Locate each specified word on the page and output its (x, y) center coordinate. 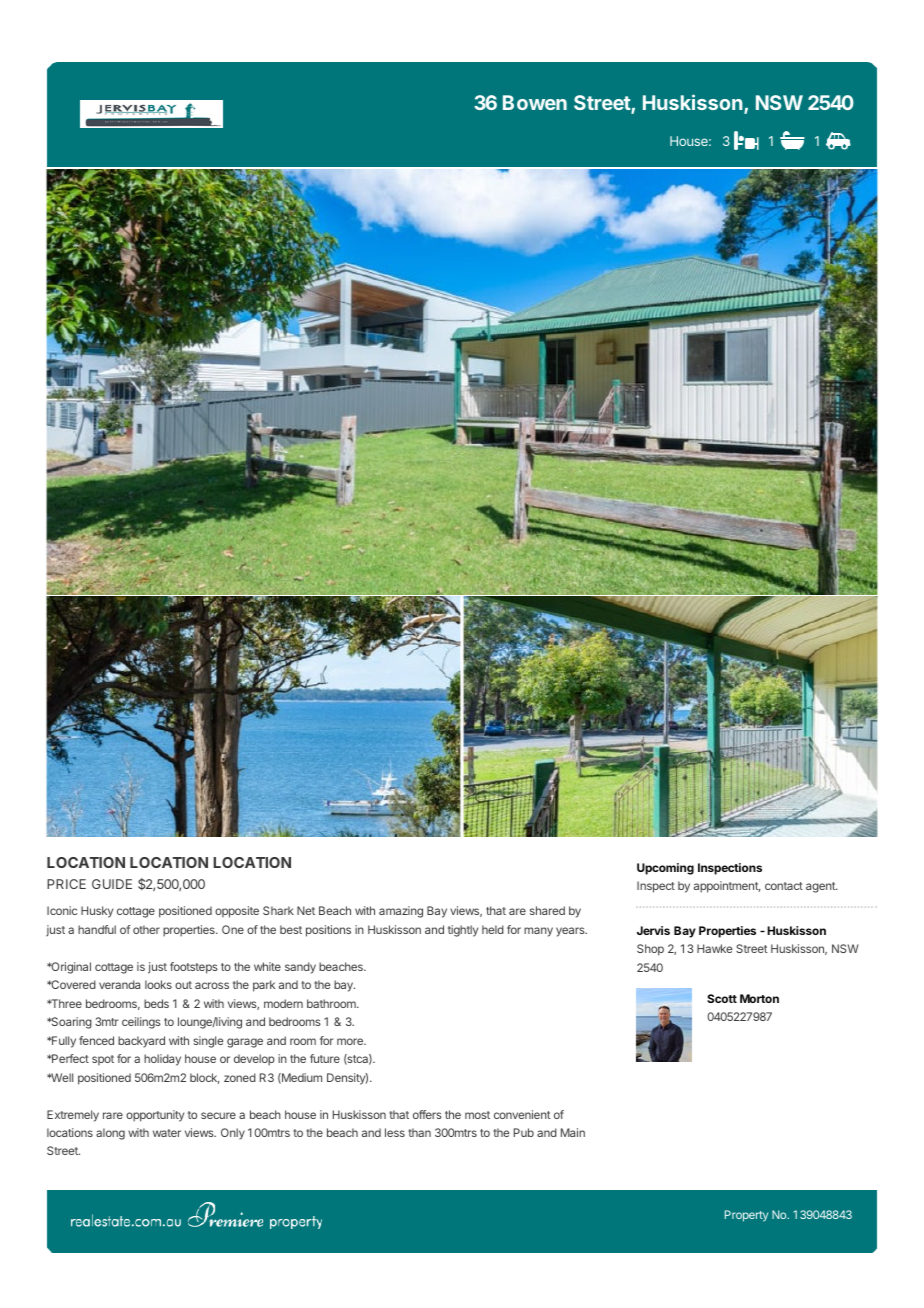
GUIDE (112, 884)
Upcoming (665, 869)
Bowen (535, 102)
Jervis (653, 930)
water (167, 1133)
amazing (401, 912)
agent (821, 887)
